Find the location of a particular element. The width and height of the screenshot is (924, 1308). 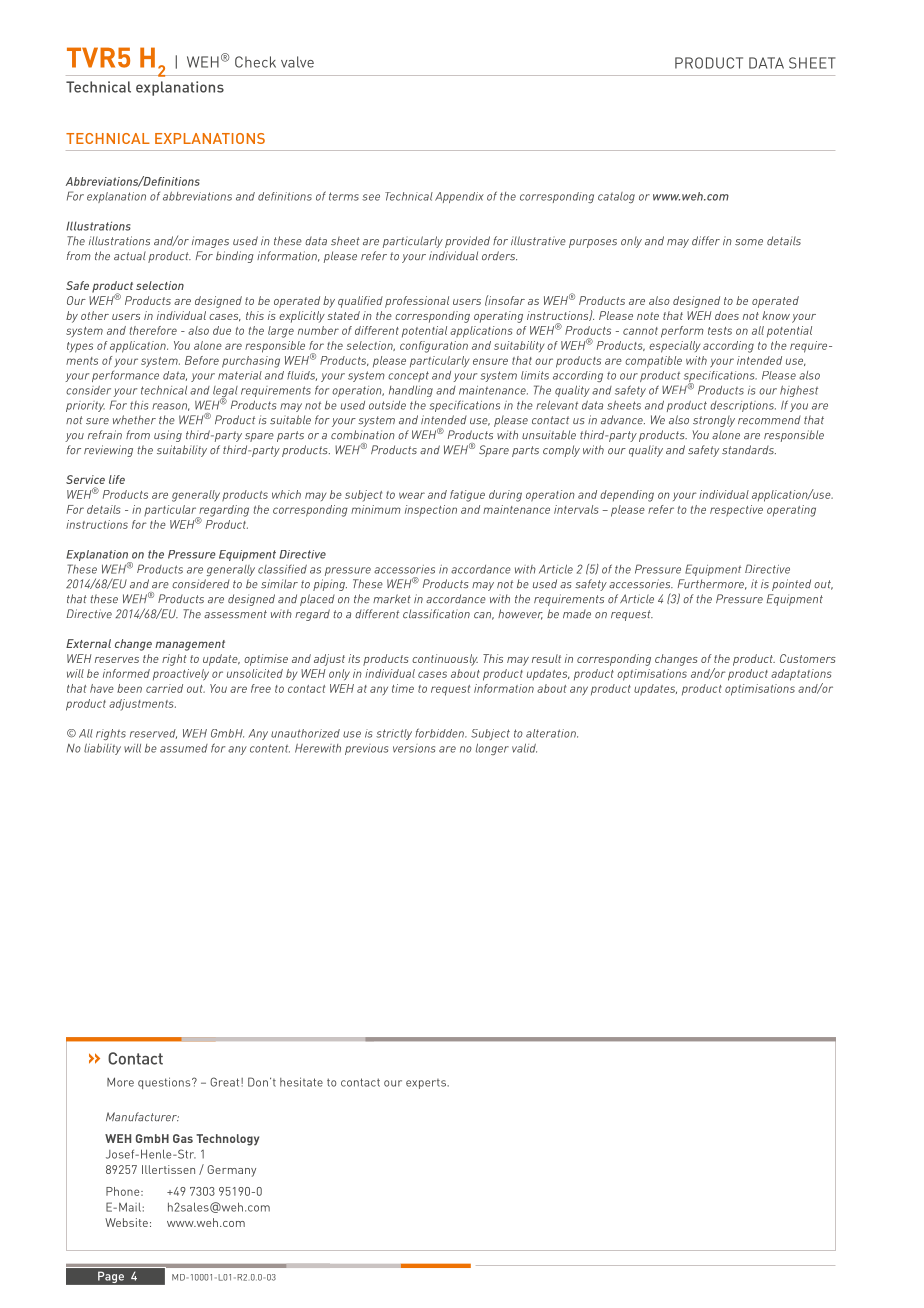

Appendix is located at coordinates (459, 197).
